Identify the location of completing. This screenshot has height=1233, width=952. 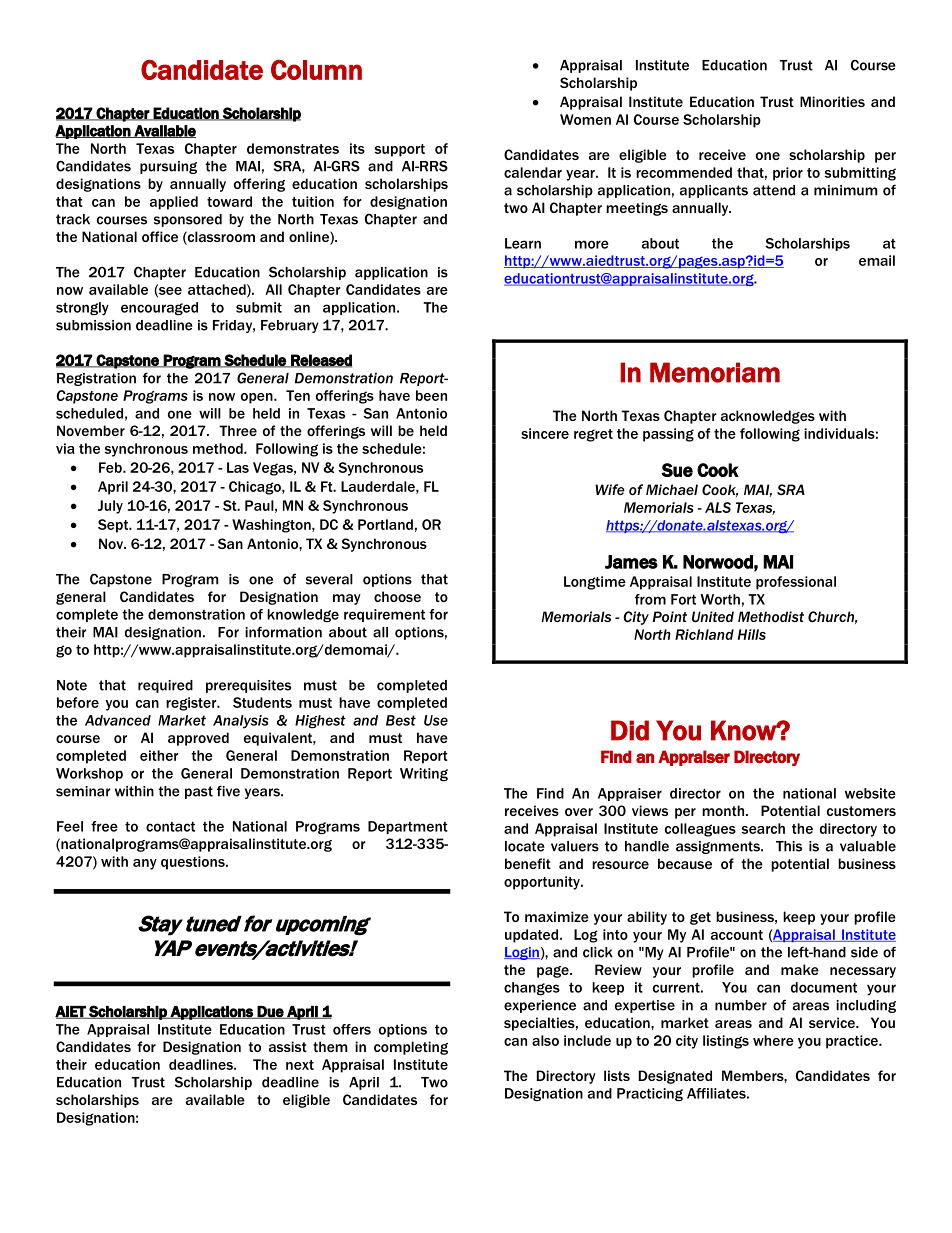
(411, 1048).
